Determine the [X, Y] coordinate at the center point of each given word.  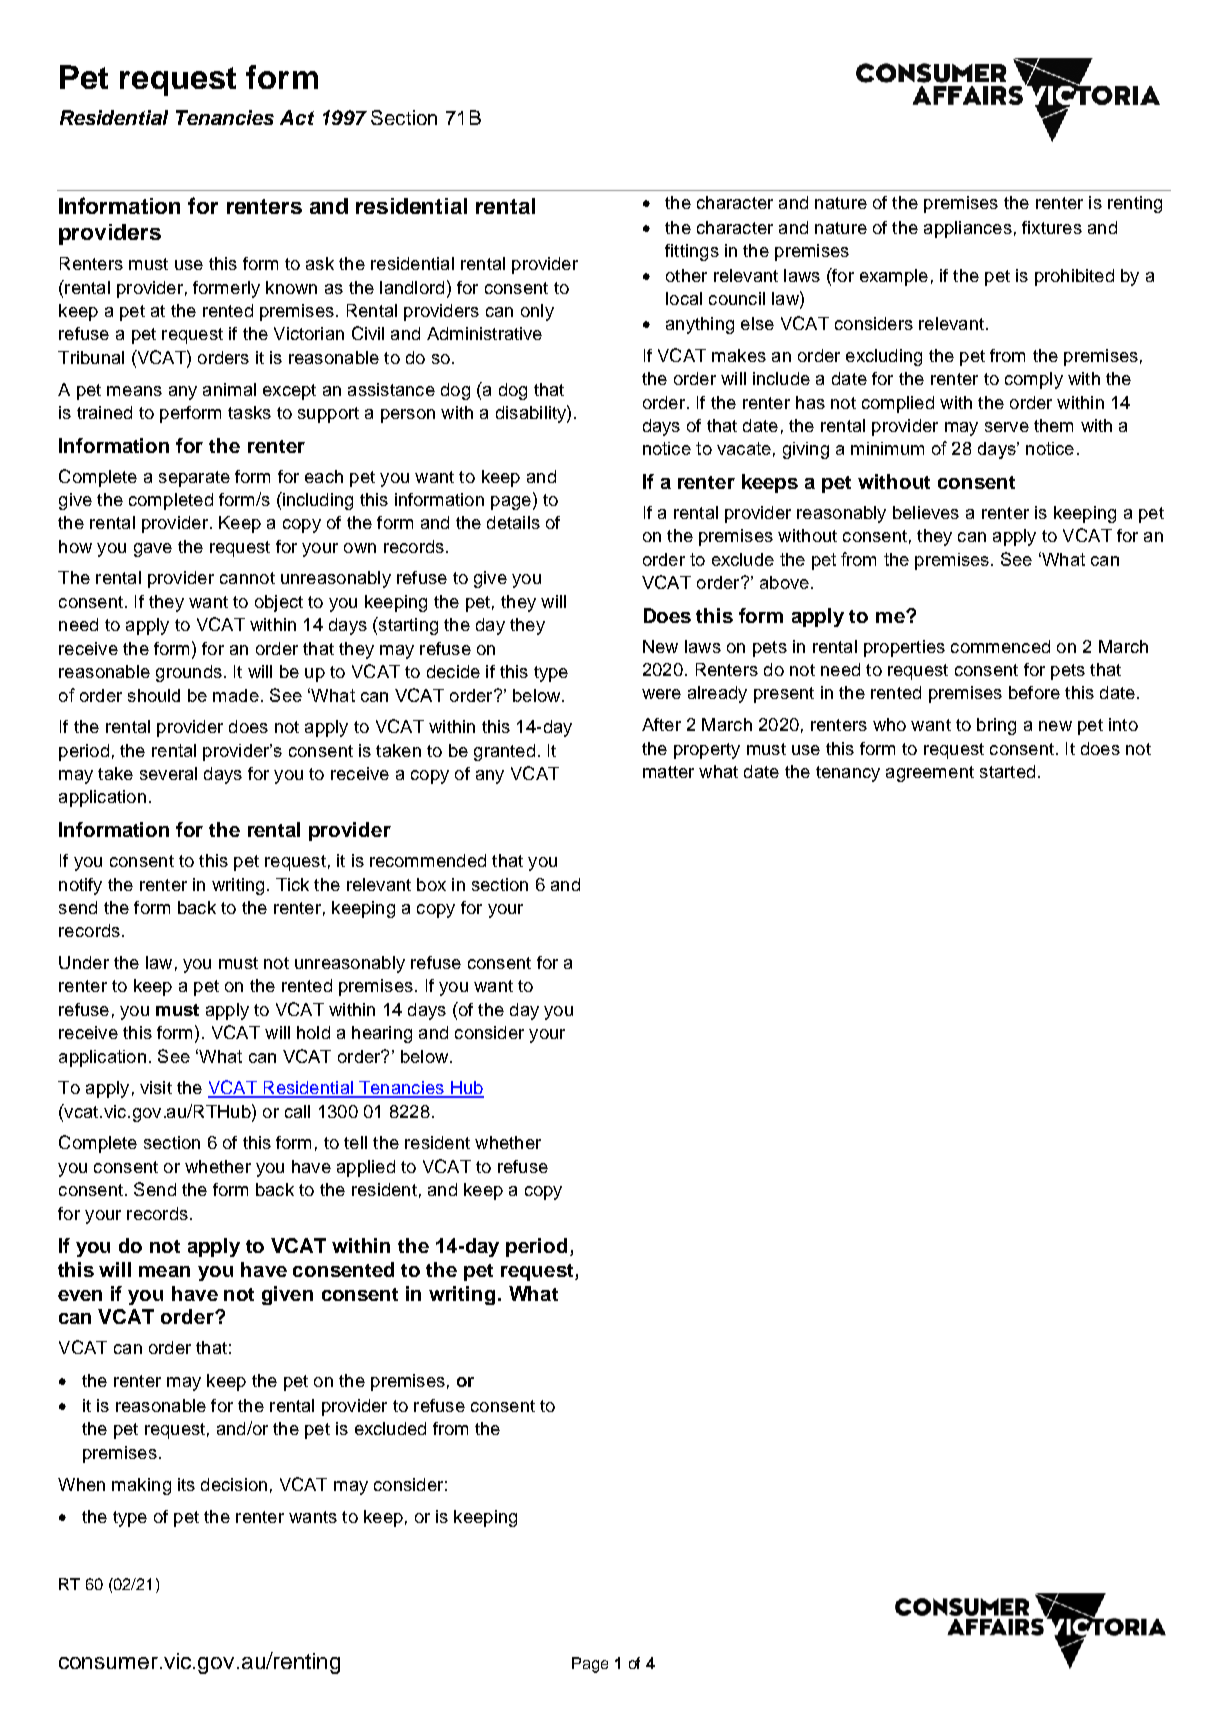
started [1007, 771]
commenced [1000, 646]
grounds [189, 673]
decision [234, 1484]
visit [156, 1087]
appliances [968, 229]
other [686, 275]
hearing [382, 1034]
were [661, 694]
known [291, 287]
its [186, 1484]
